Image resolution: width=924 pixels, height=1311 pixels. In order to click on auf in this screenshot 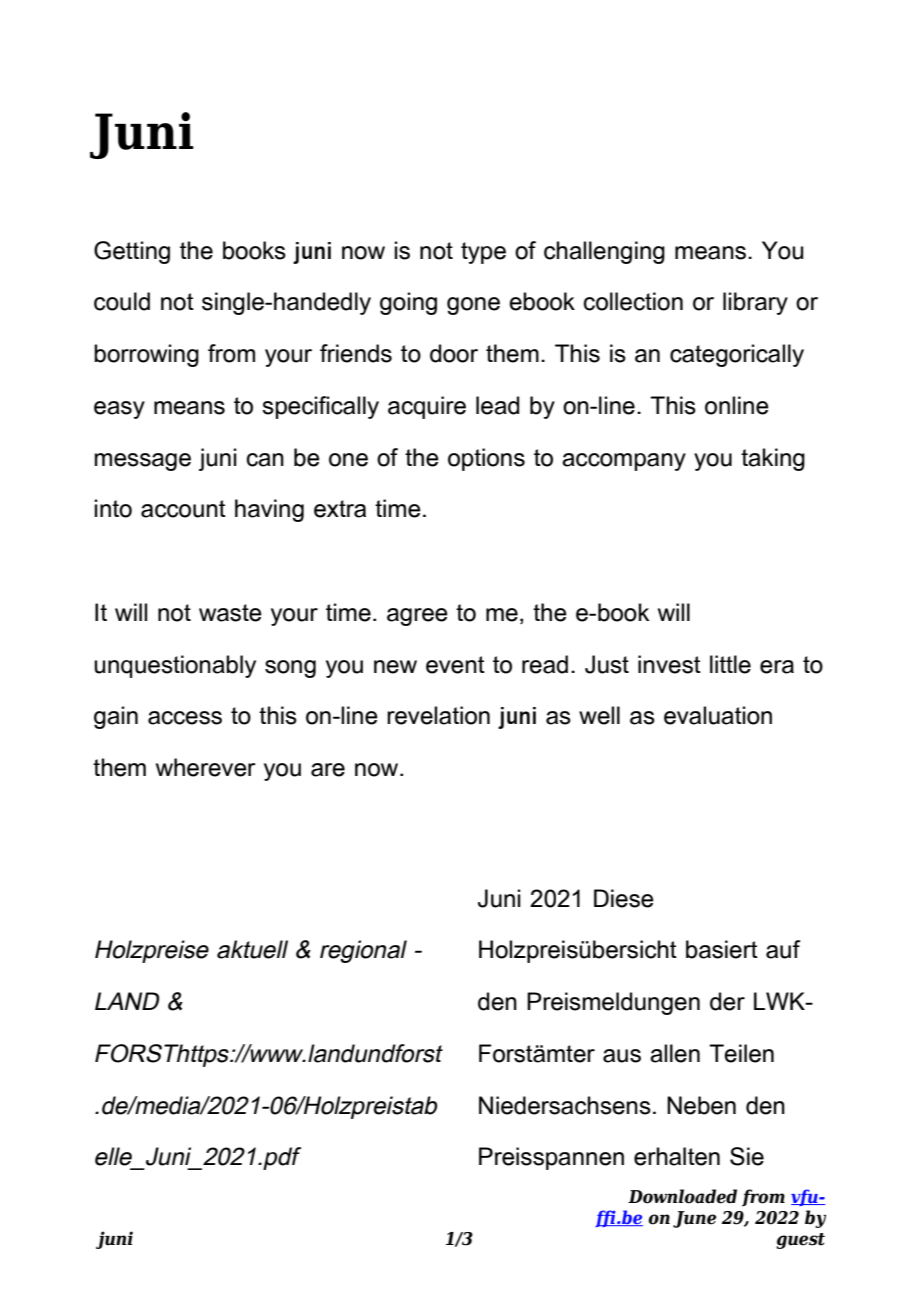, I will do `click(783, 949)`.
